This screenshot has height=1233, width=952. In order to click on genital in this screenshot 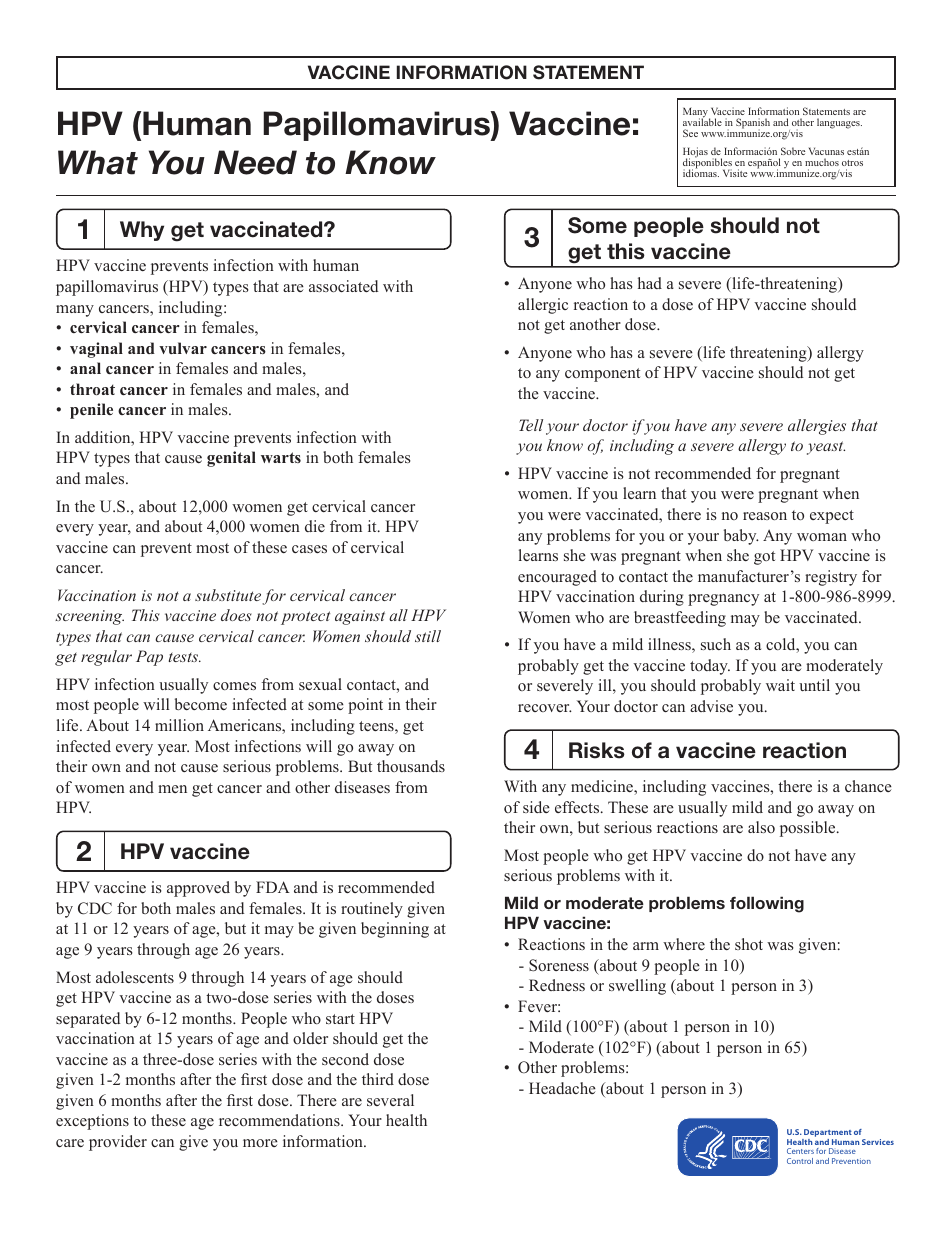, I will do `click(231, 459)`.
